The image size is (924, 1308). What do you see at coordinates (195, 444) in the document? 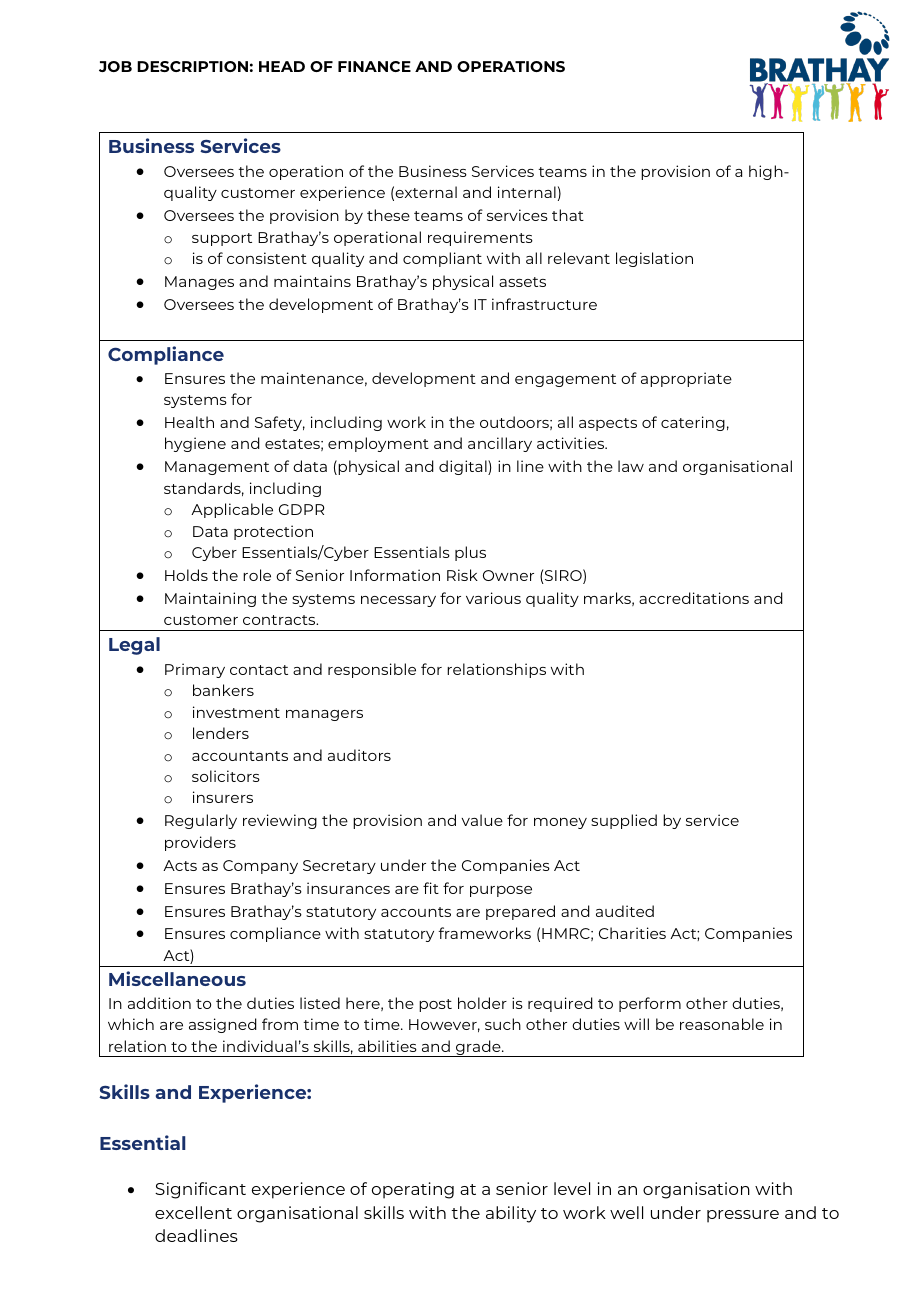
I see `hygiene` at bounding box center [195, 444].
